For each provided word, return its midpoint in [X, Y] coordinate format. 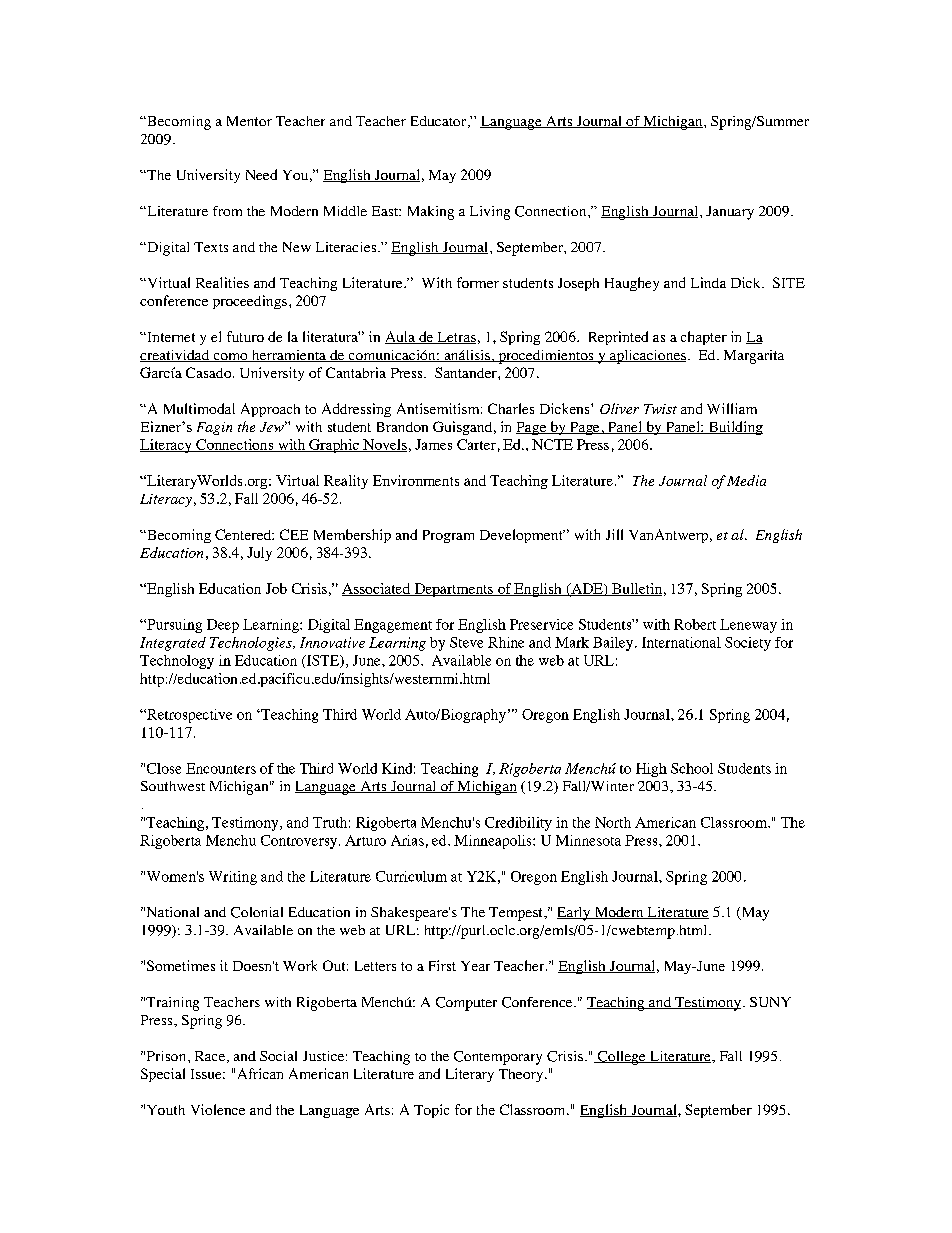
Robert [695, 624]
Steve [466, 642]
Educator [438, 121]
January [730, 213]
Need [261, 174]
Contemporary [498, 1058]
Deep [223, 626]
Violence [218, 1109]
